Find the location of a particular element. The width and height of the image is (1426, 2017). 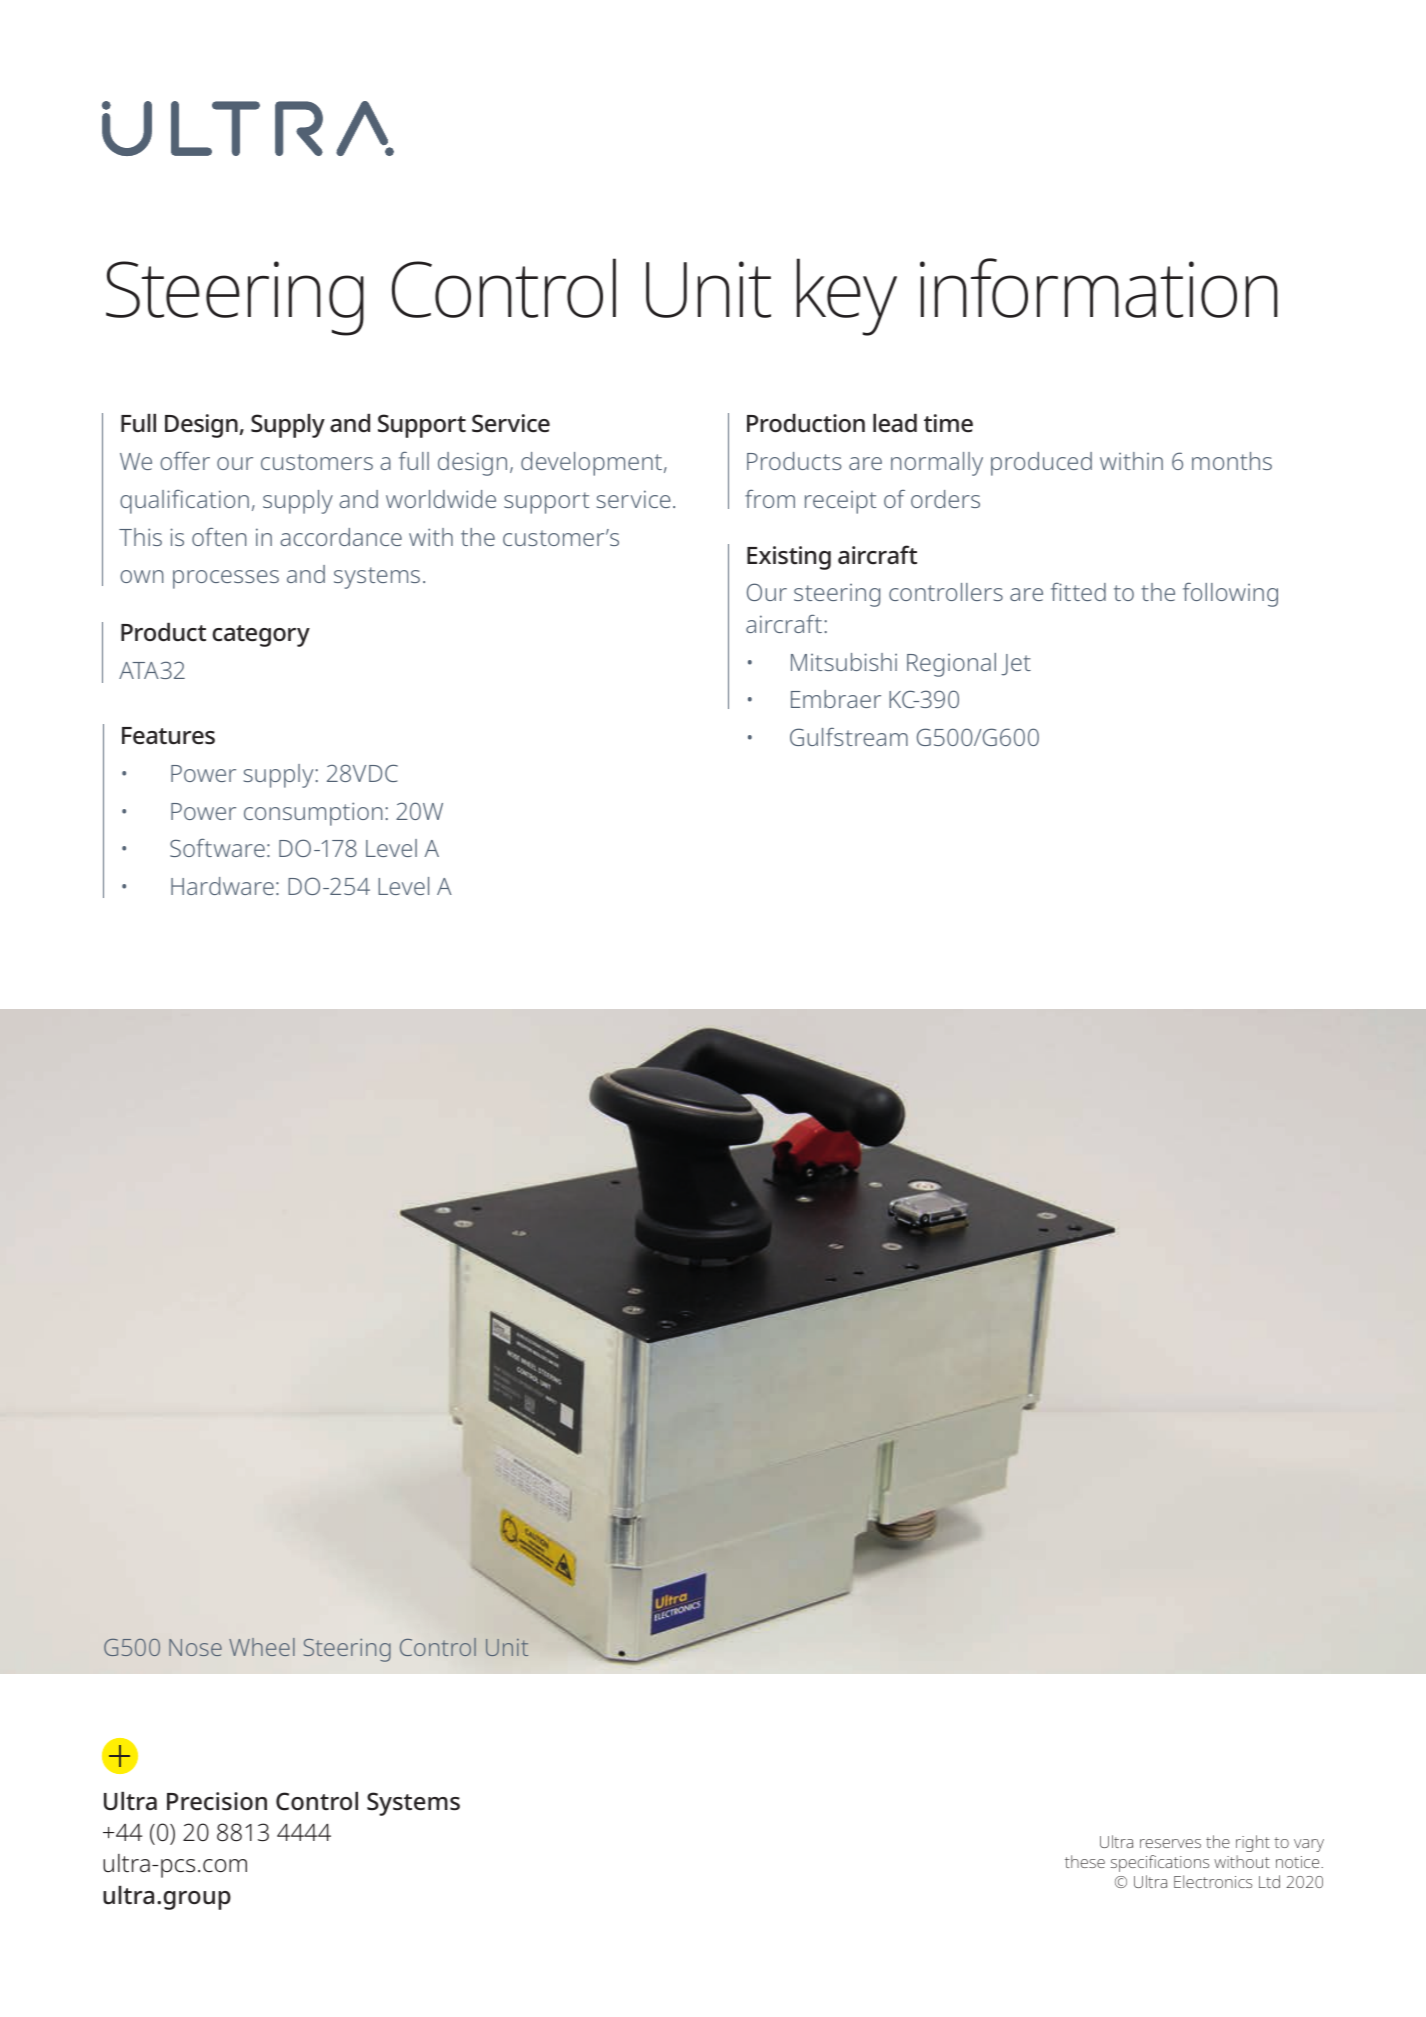

reserves is located at coordinates (1170, 1843).
